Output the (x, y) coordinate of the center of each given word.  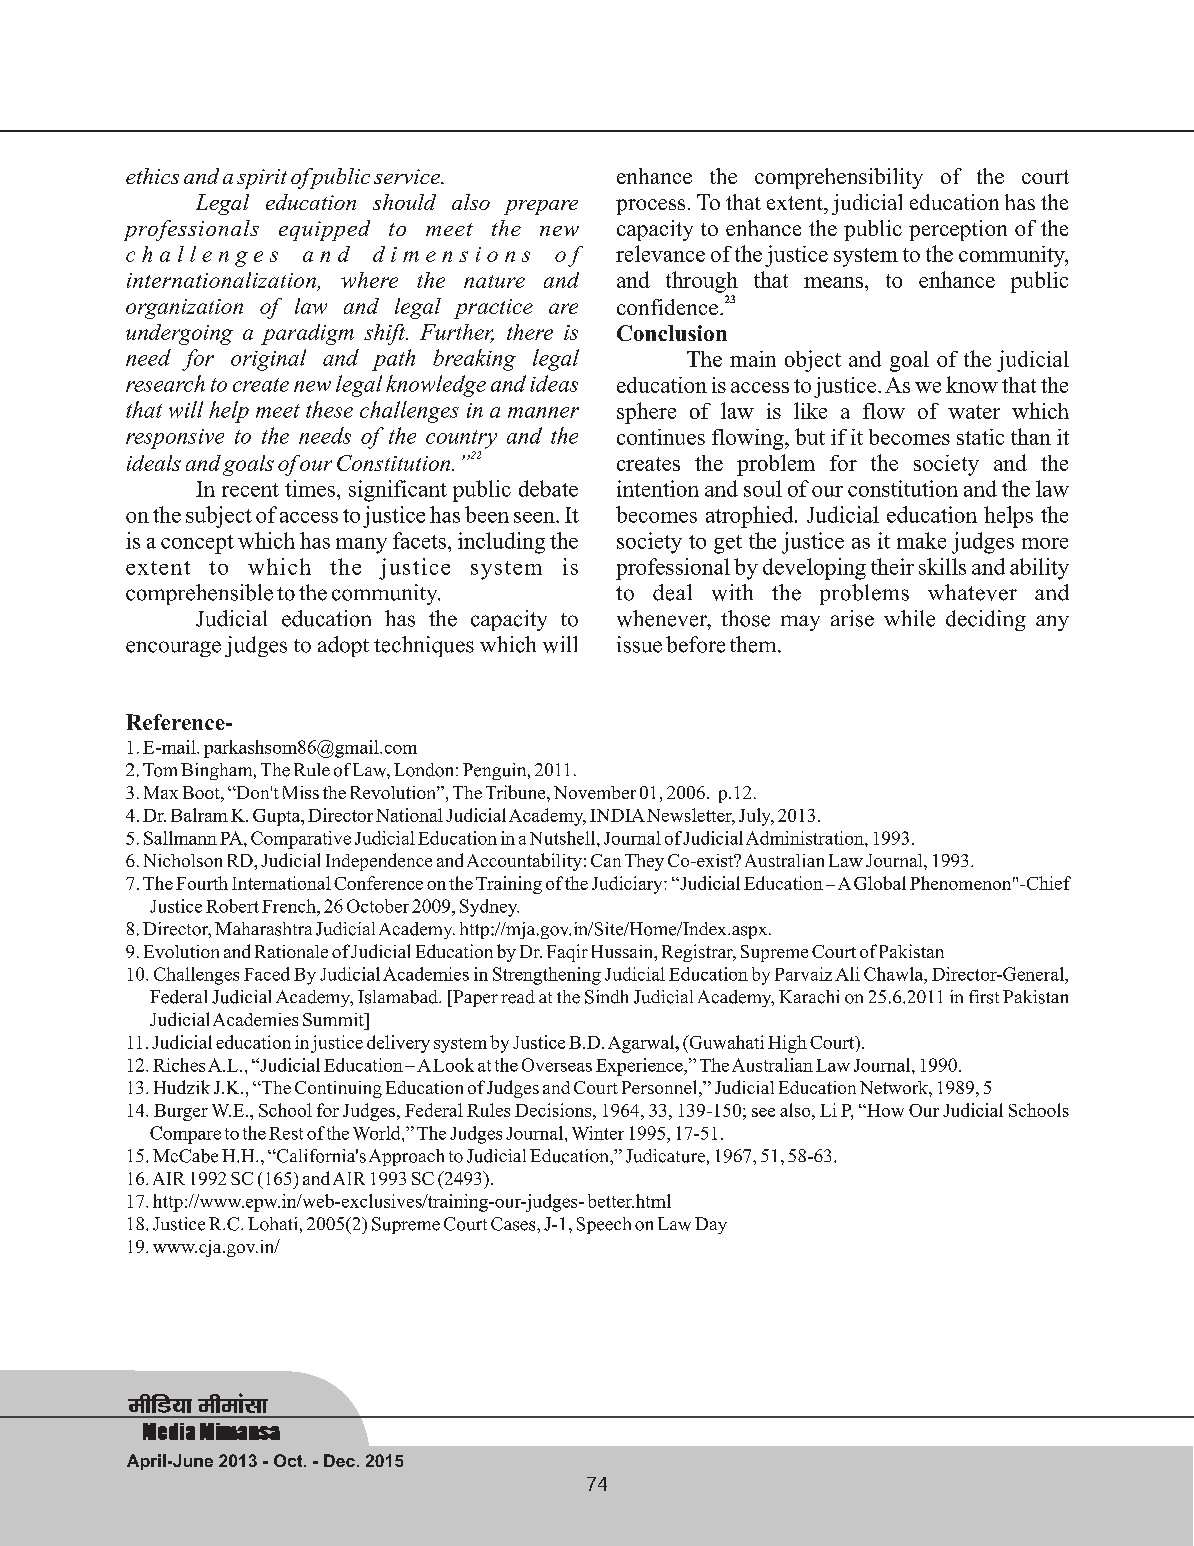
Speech (604, 1225)
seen (535, 517)
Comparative (301, 840)
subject (219, 517)
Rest (286, 1133)
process (650, 207)
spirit (262, 179)
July (756, 817)
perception (958, 230)
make (921, 540)
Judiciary (628, 885)
